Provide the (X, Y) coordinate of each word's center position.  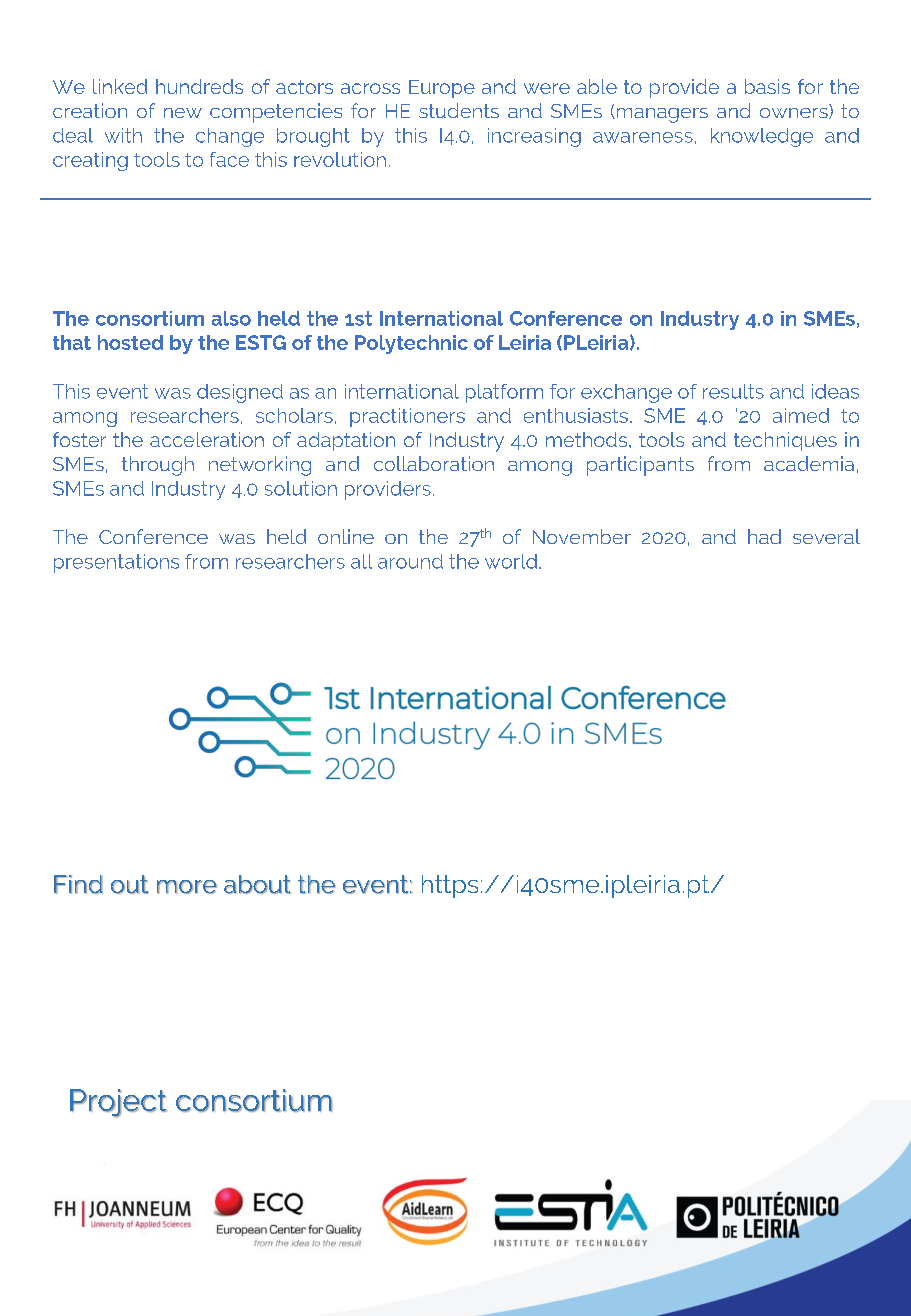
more (187, 887)
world (511, 561)
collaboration (434, 463)
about (257, 884)
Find (78, 884)
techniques (785, 441)
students (459, 110)
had (764, 536)
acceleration (207, 439)
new (183, 113)
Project (118, 1103)
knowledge (762, 137)
